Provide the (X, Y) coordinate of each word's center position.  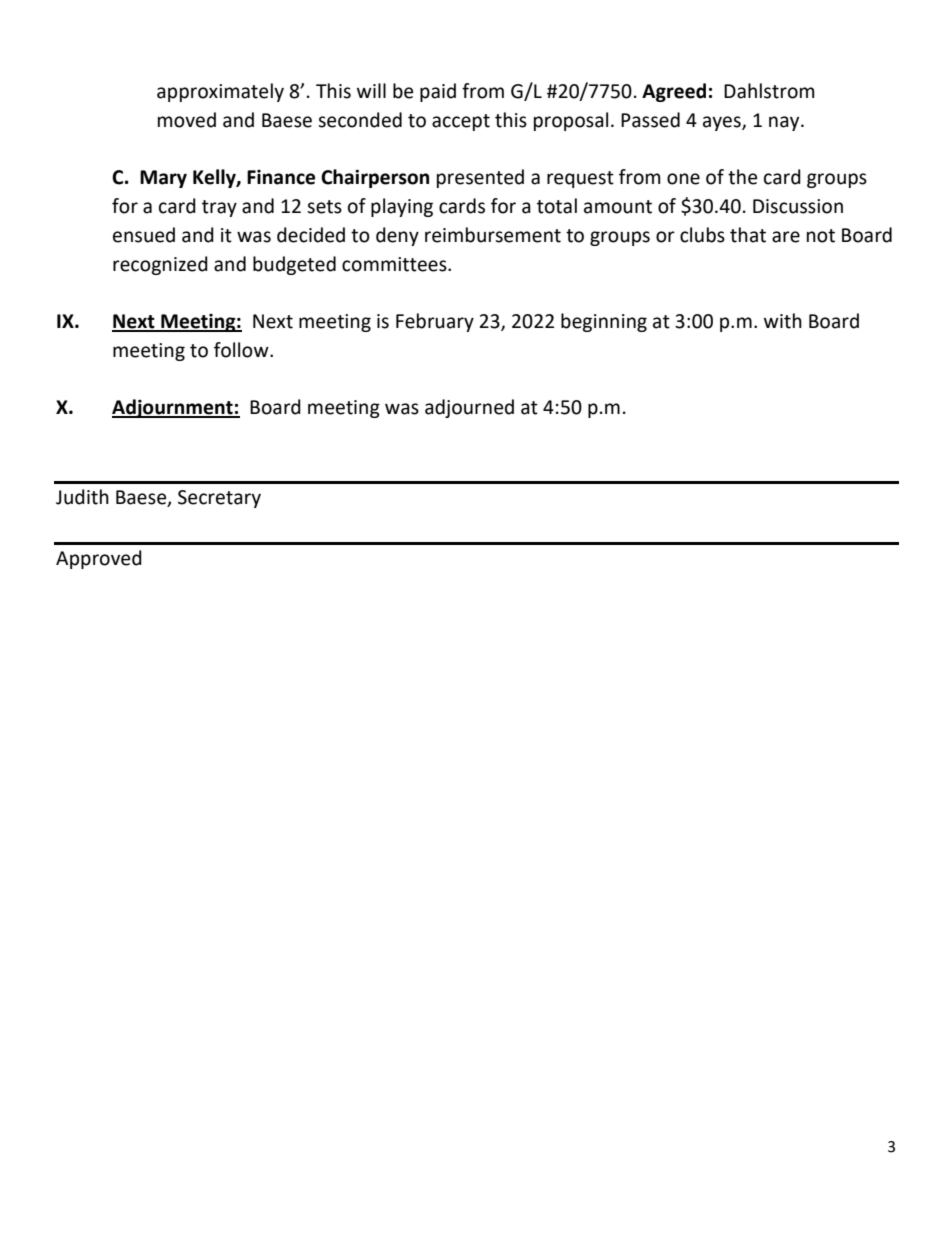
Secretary (219, 499)
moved (187, 120)
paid (438, 92)
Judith (82, 497)
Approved (99, 559)
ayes (723, 123)
